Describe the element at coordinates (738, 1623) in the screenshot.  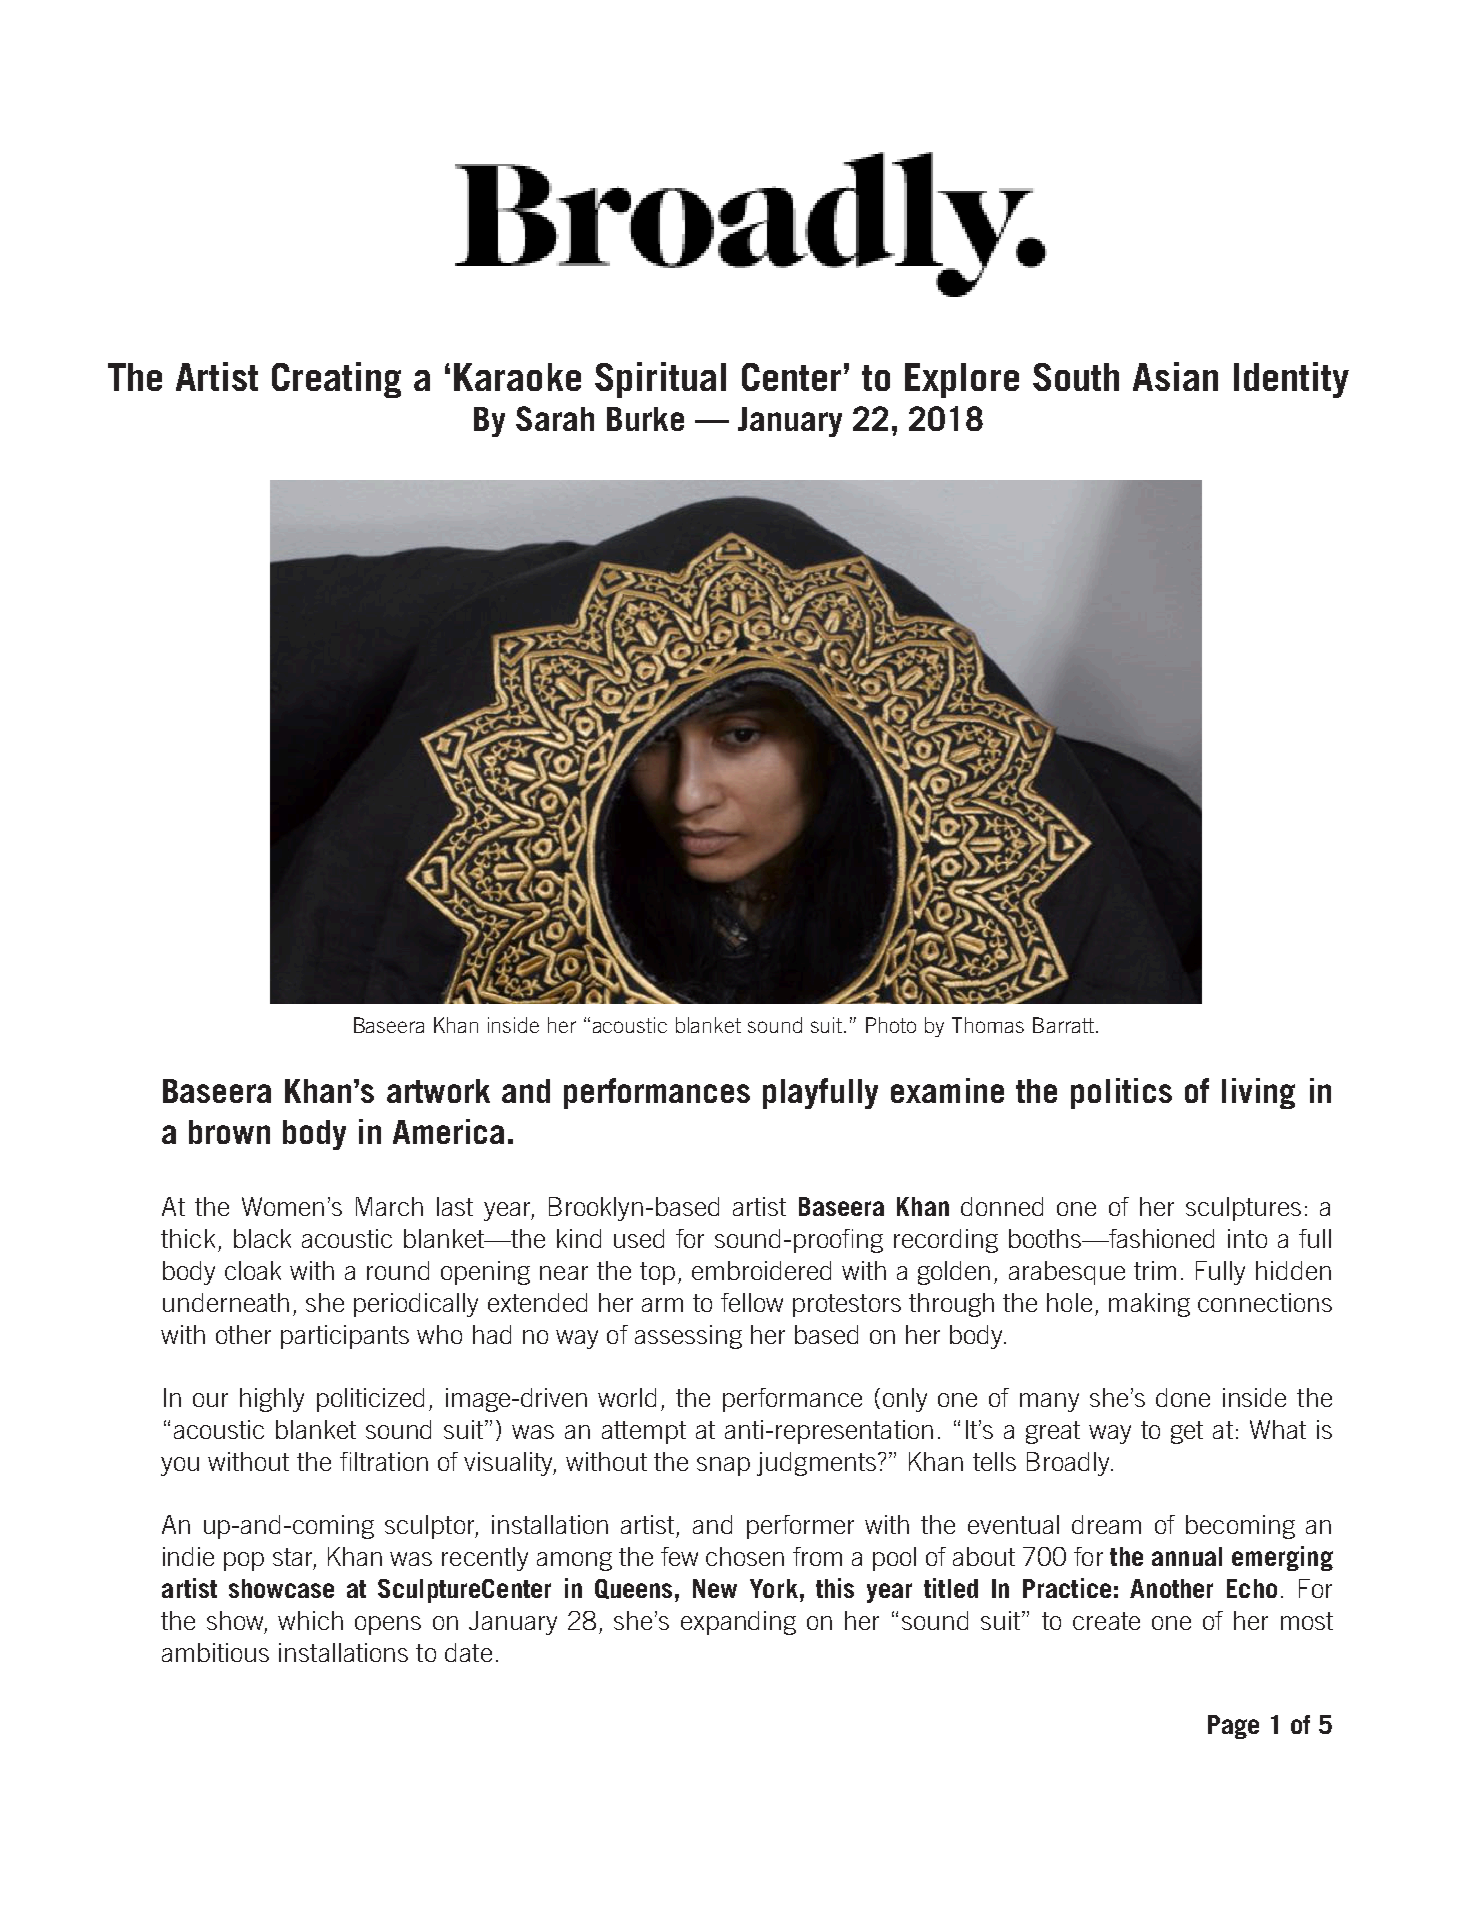
I see `expanding` at that location.
